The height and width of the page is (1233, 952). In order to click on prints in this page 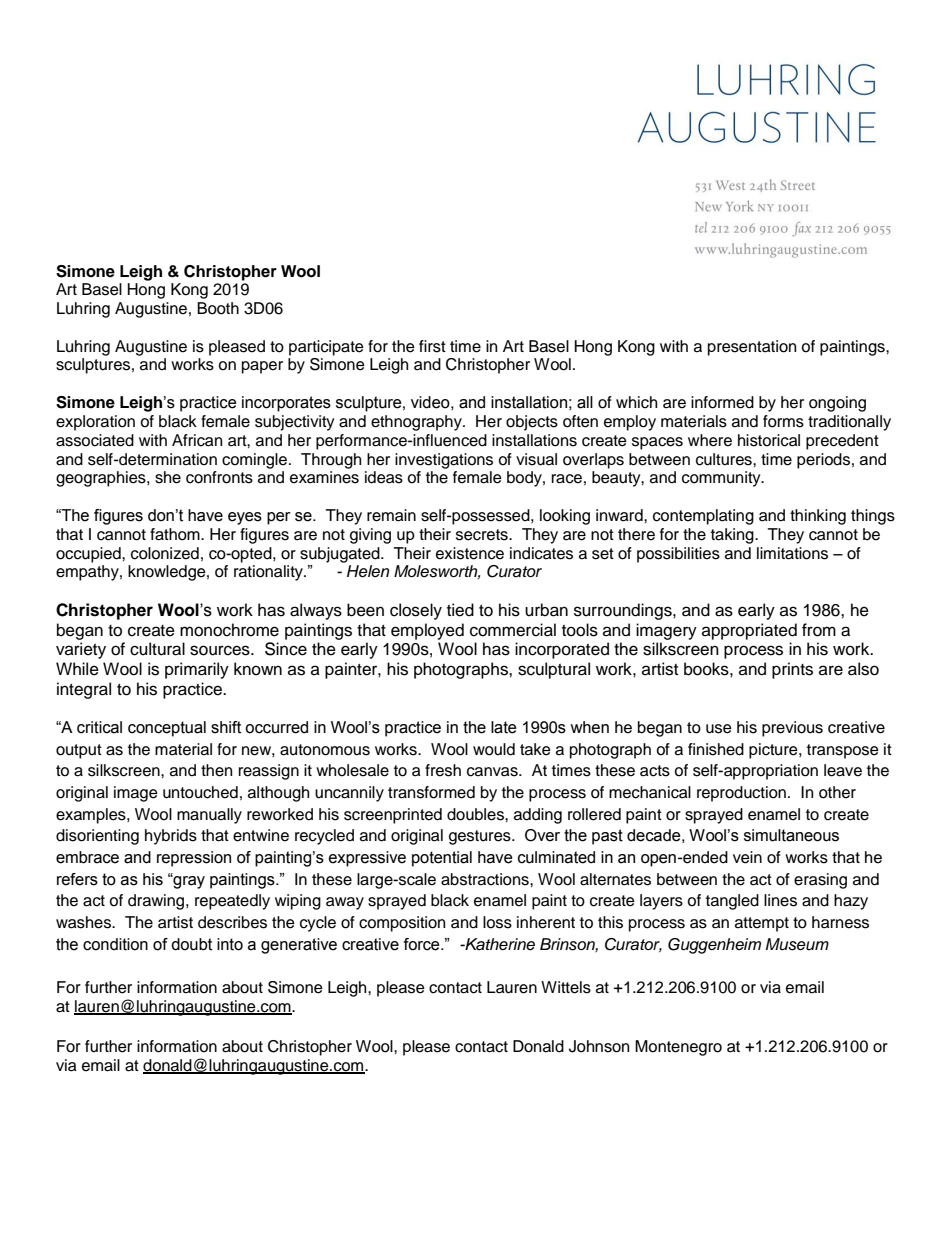, I will do `click(792, 670)`.
